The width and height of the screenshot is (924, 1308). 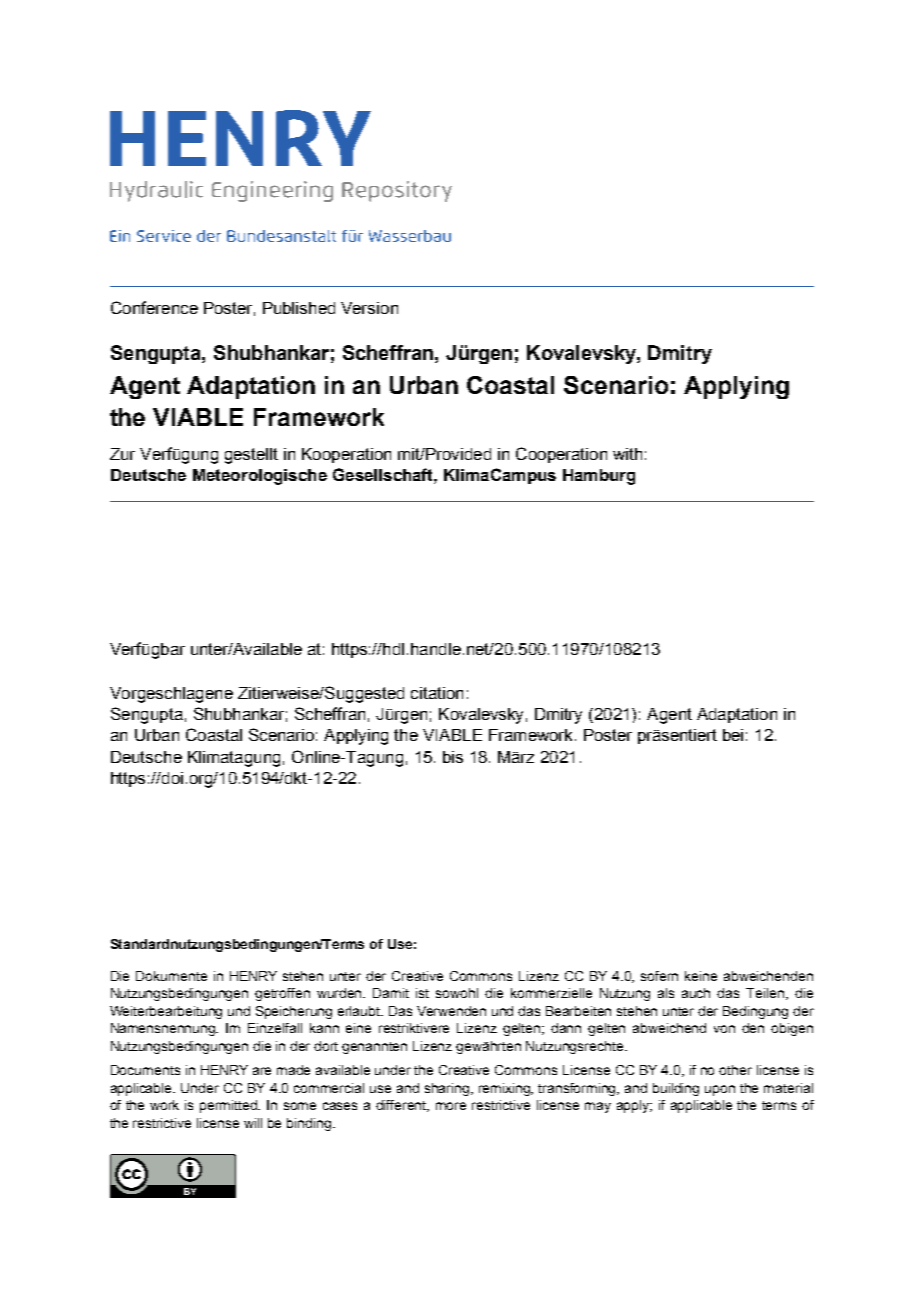 I want to click on permitted, so click(x=230, y=1106).
